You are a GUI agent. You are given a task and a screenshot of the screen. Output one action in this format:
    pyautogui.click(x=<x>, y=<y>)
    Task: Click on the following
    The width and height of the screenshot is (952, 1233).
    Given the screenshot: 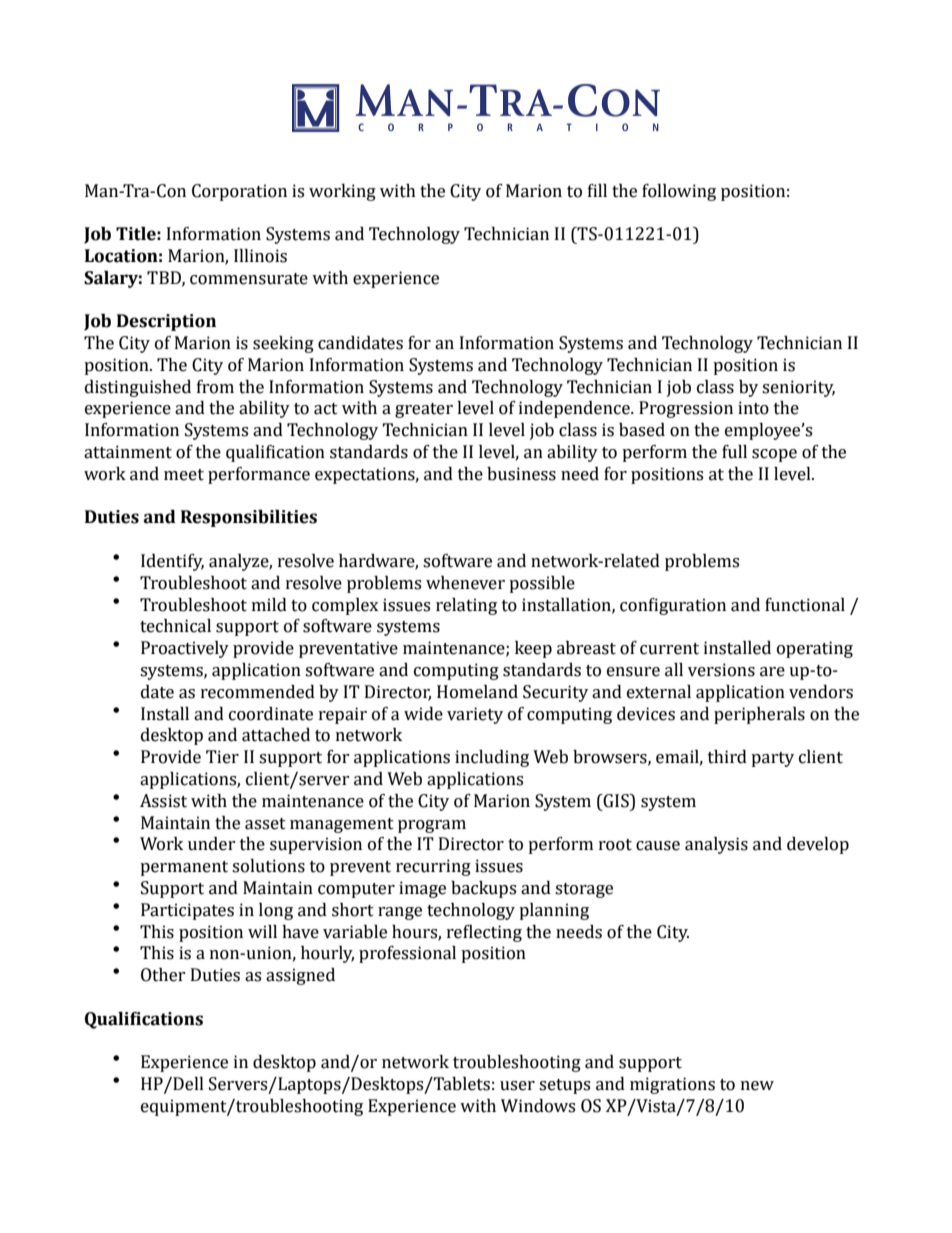 What is the action you would take?
    pyautogui.click(x=679, y=192)
